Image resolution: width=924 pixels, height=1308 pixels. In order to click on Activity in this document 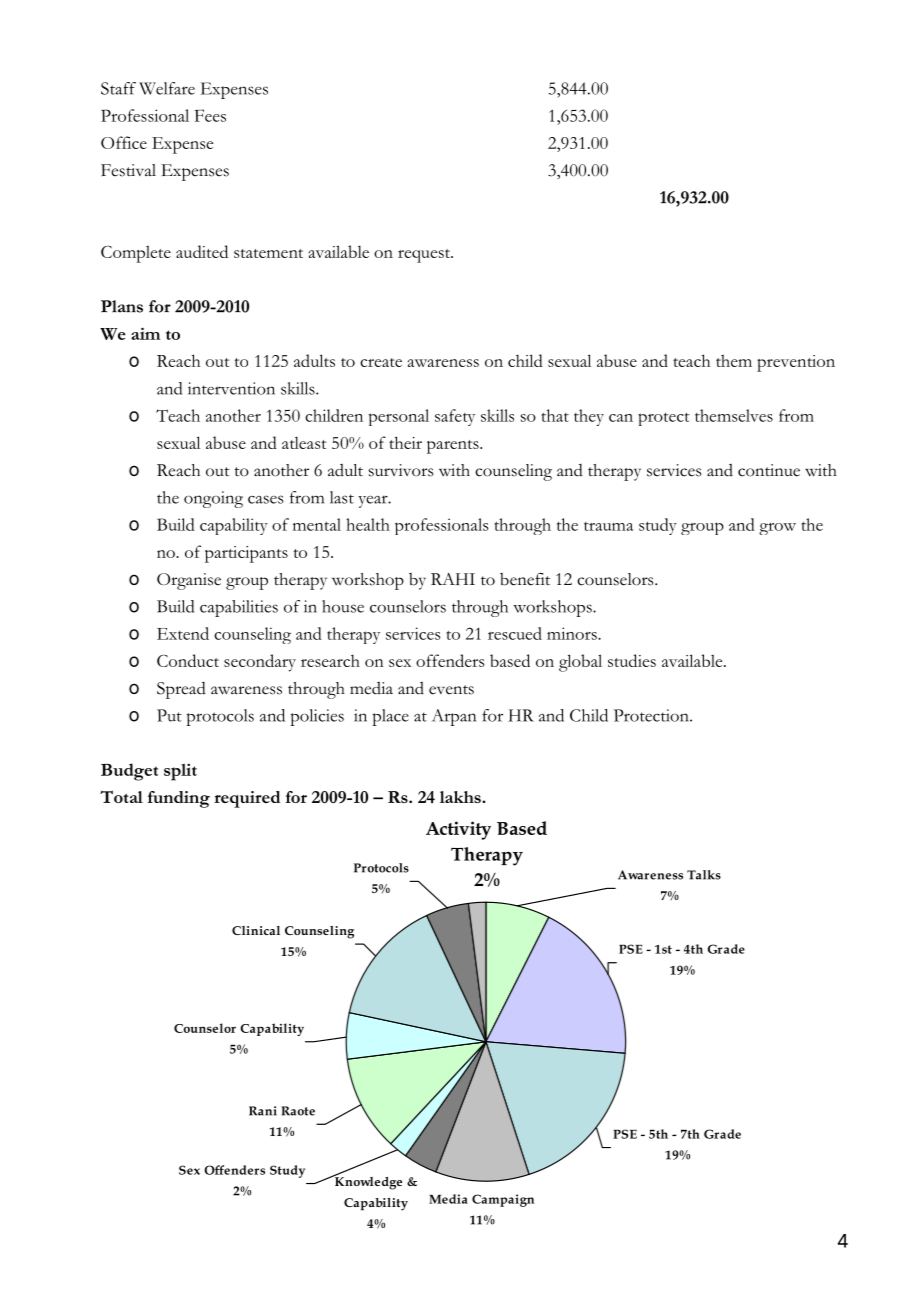, I will do `click(458, 830)`.
